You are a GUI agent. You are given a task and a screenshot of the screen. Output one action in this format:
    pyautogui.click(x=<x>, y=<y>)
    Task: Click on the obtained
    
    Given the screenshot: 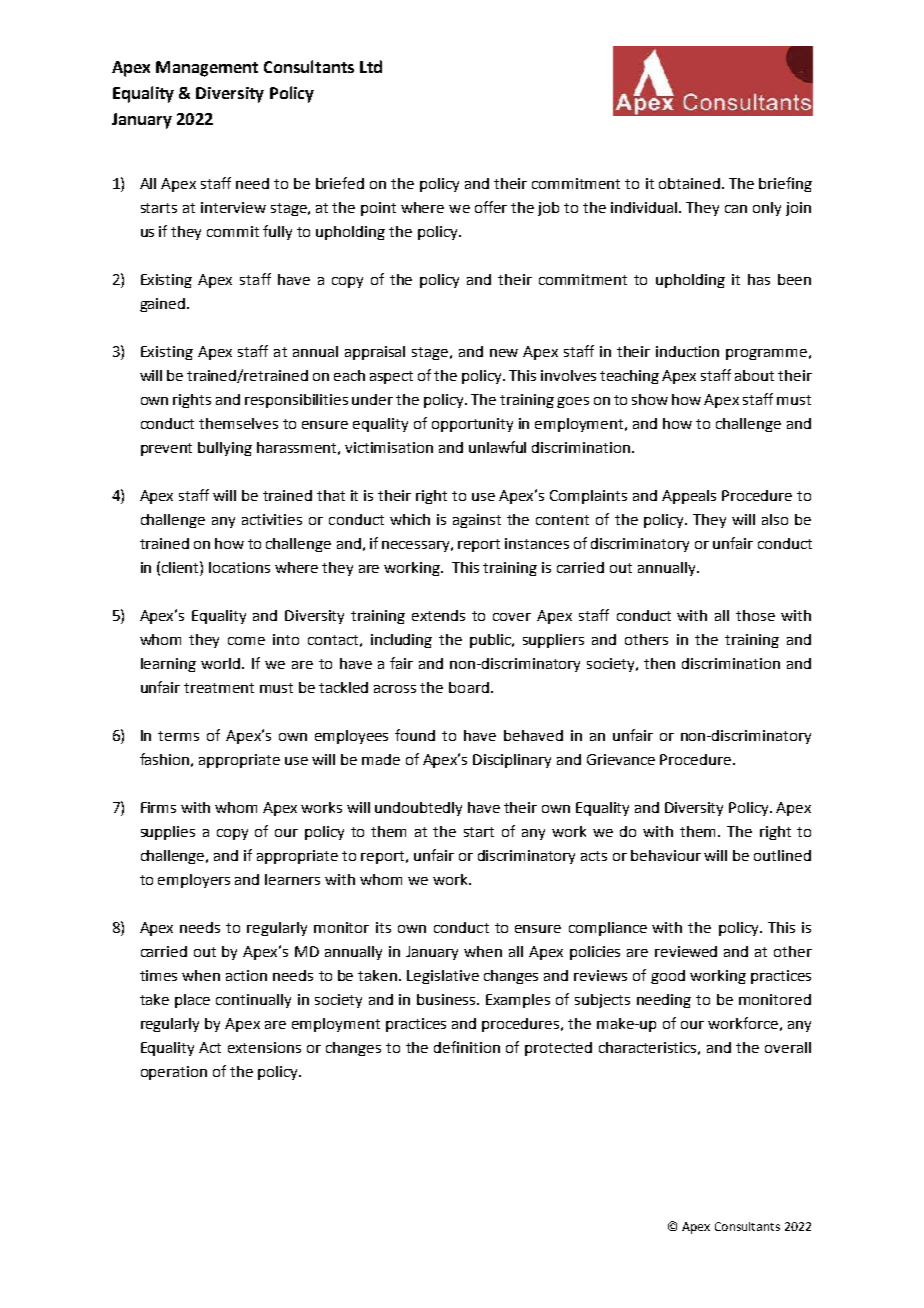 What is the action you would take?
    pyautogui.click(x=689, y=183)
